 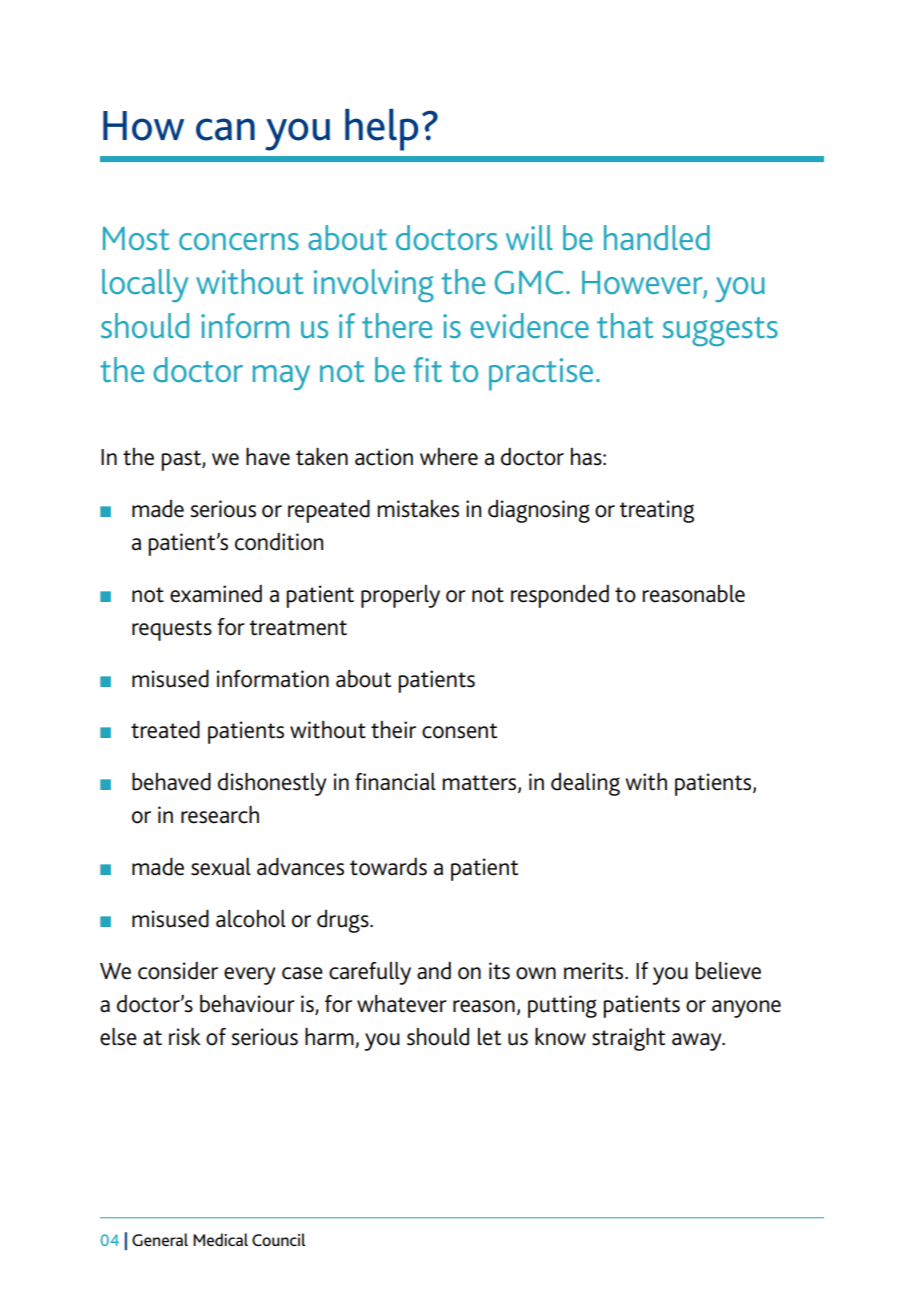 I want to click on Medical, so click(x=220, y=1239).
